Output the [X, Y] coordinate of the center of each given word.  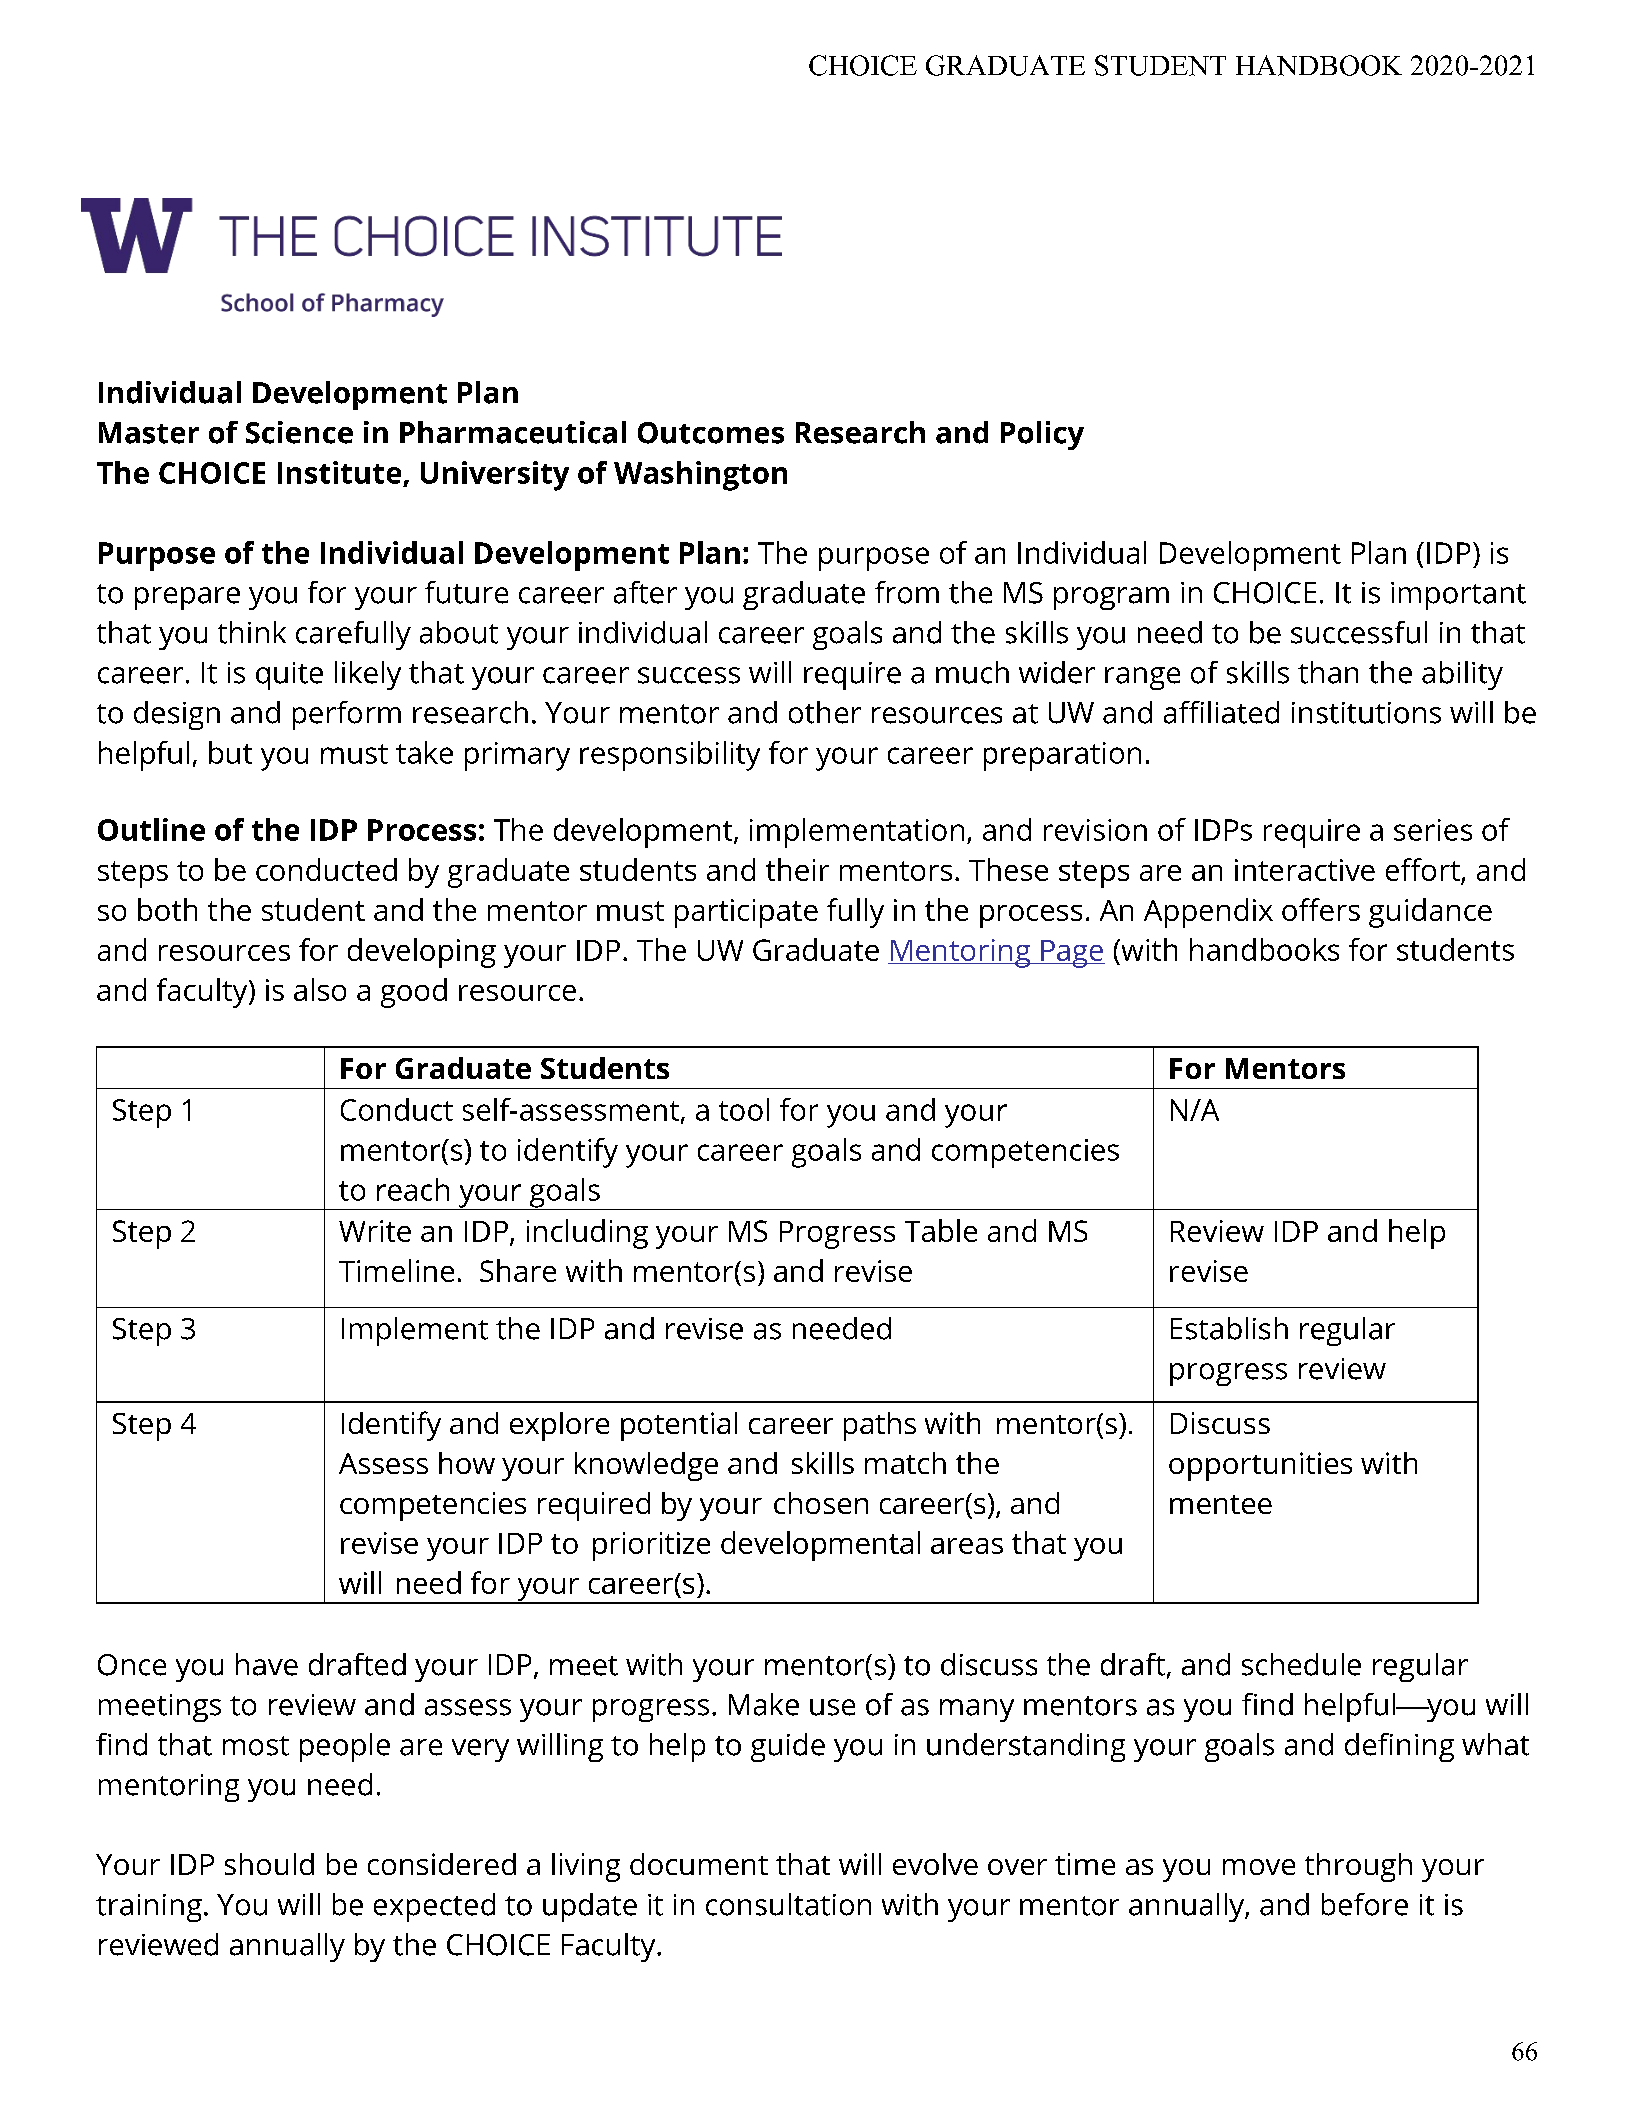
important [1458, 596]
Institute [339, 472]
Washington [700, 476]
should [269, 1864]
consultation [788, 1904]
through [1358, 1867]
